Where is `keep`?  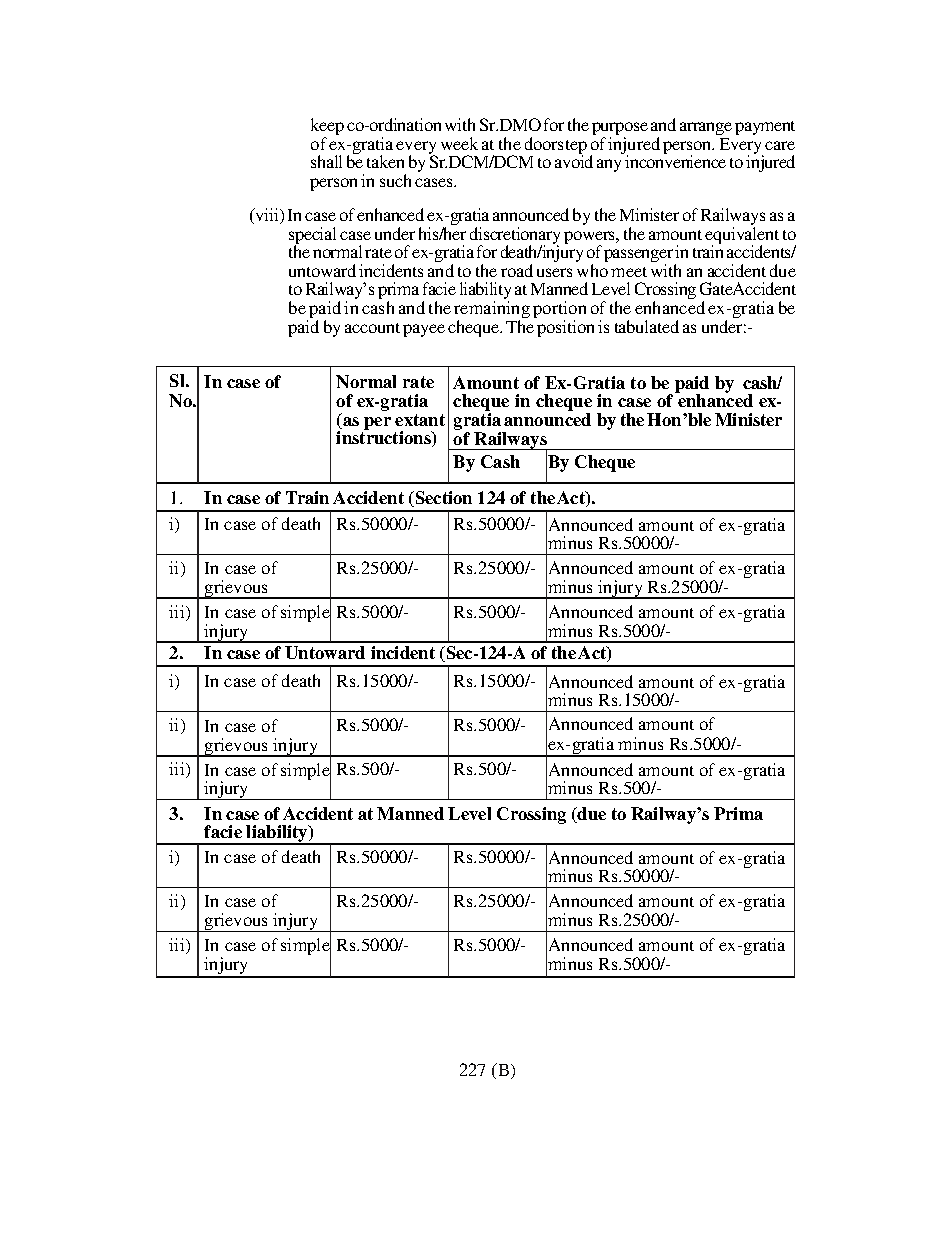
keep is located at coordinates (327, 128).
